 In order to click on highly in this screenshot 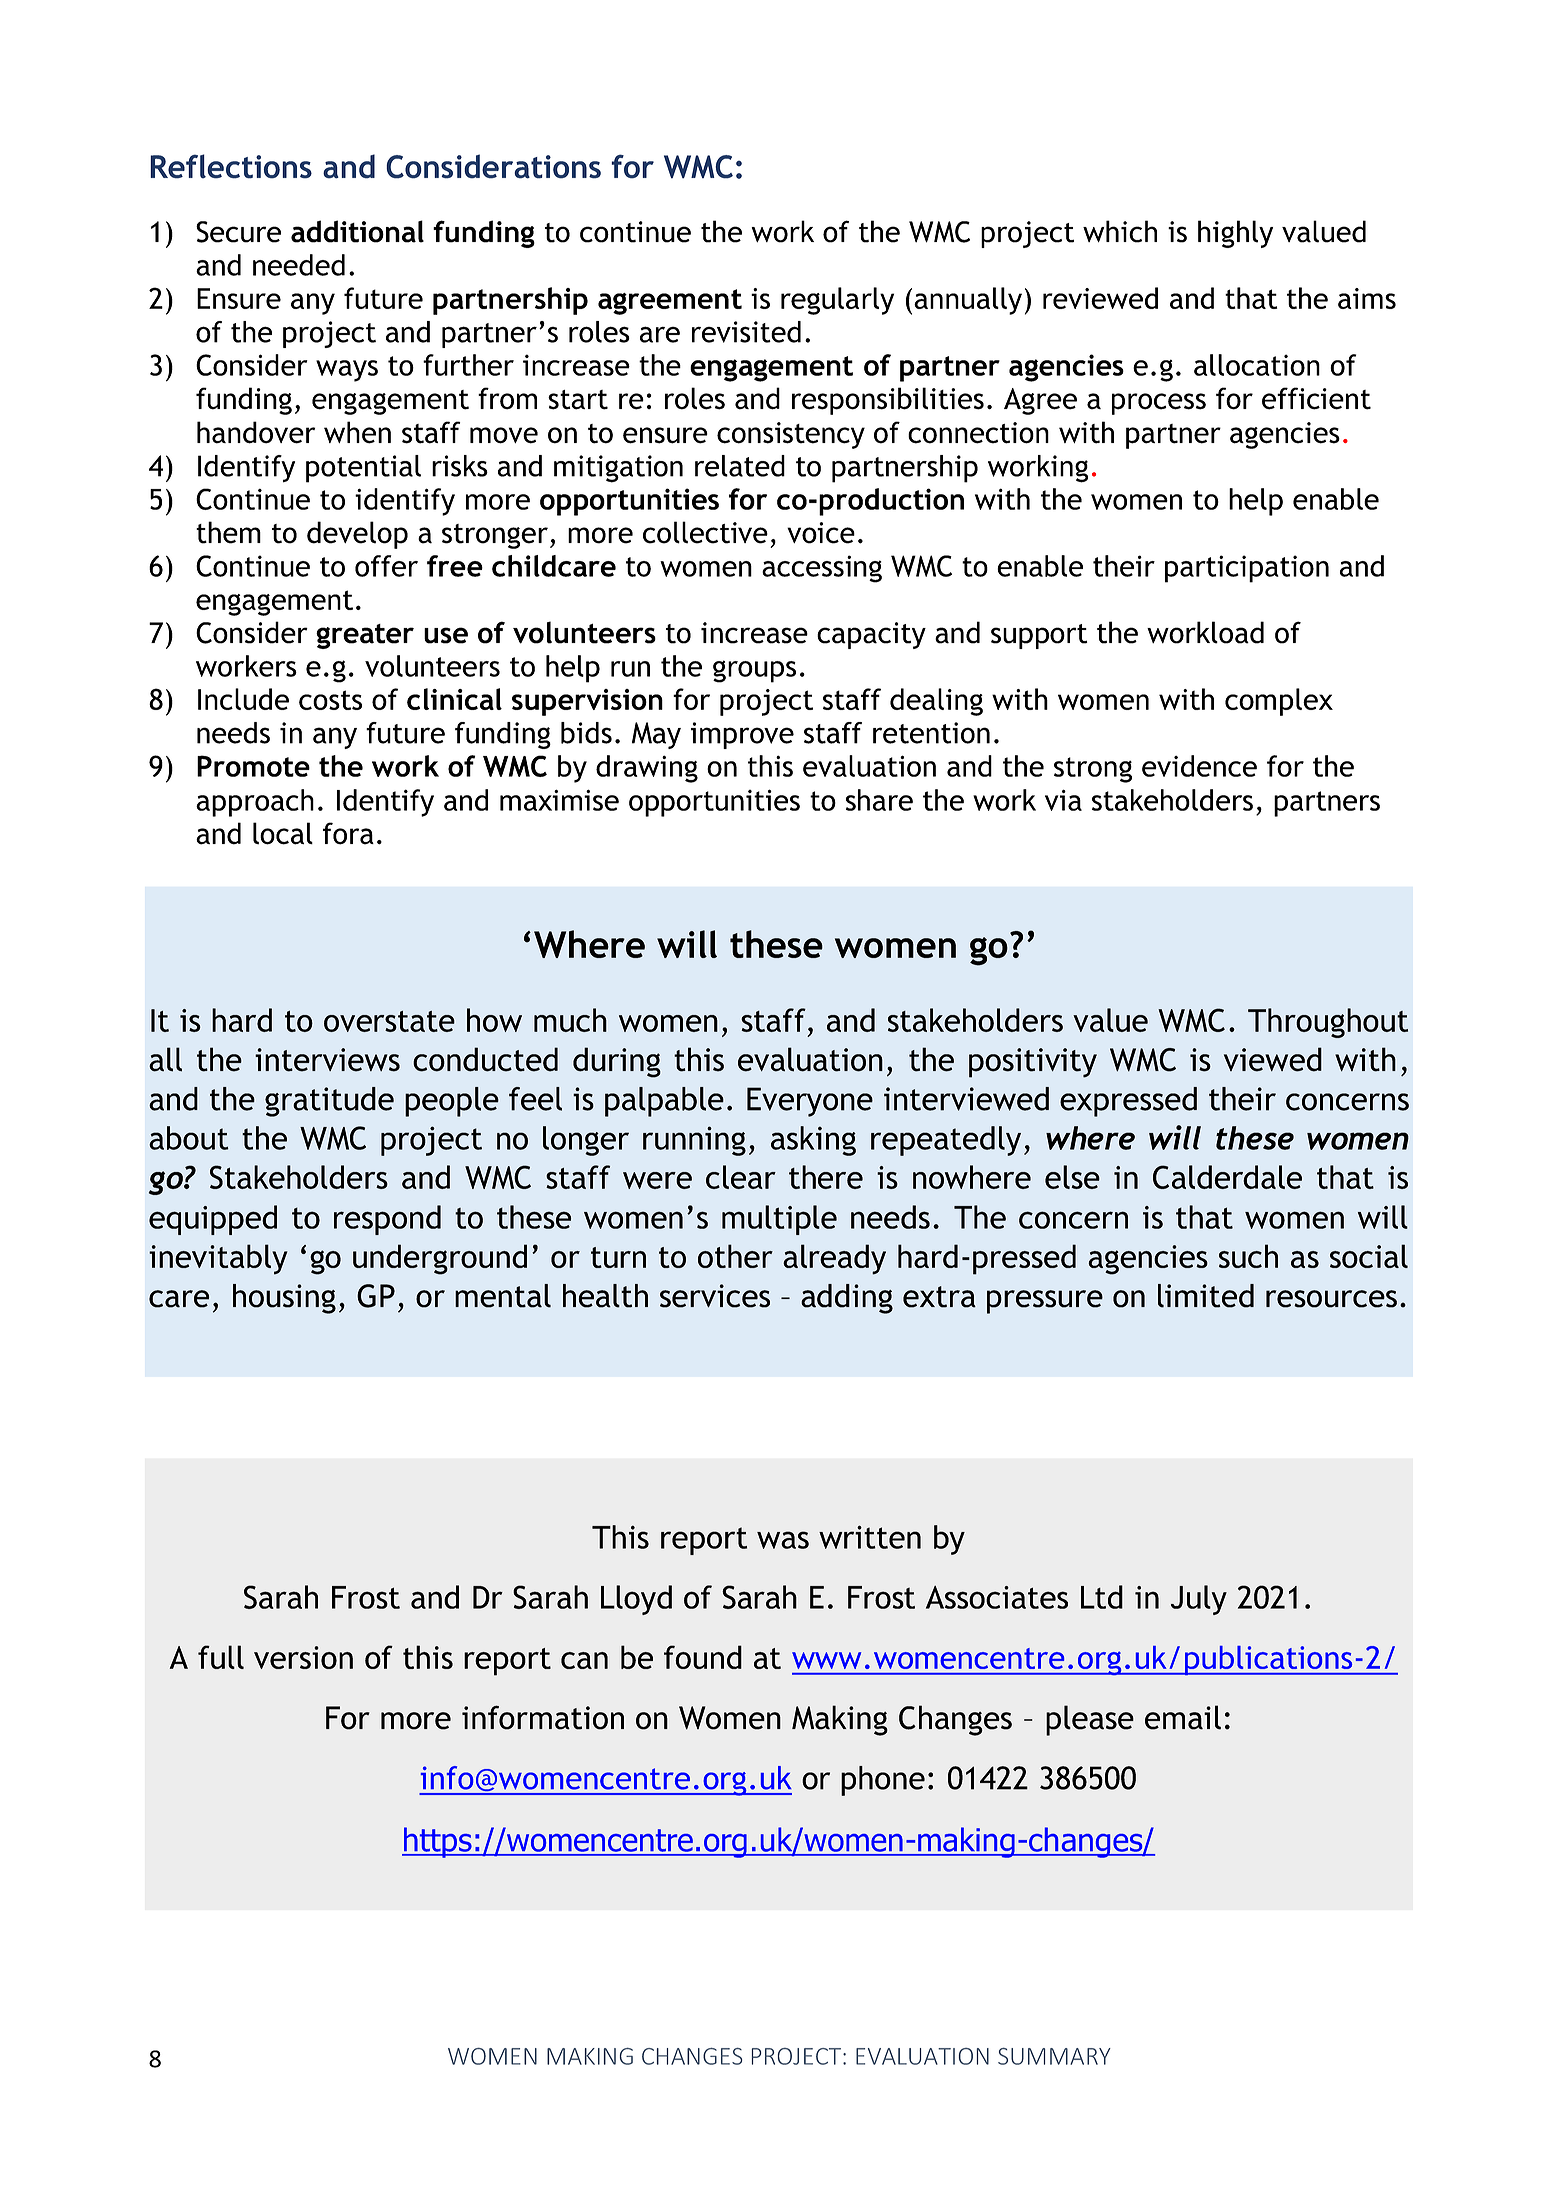, I will do `click(1235, 234)`.
